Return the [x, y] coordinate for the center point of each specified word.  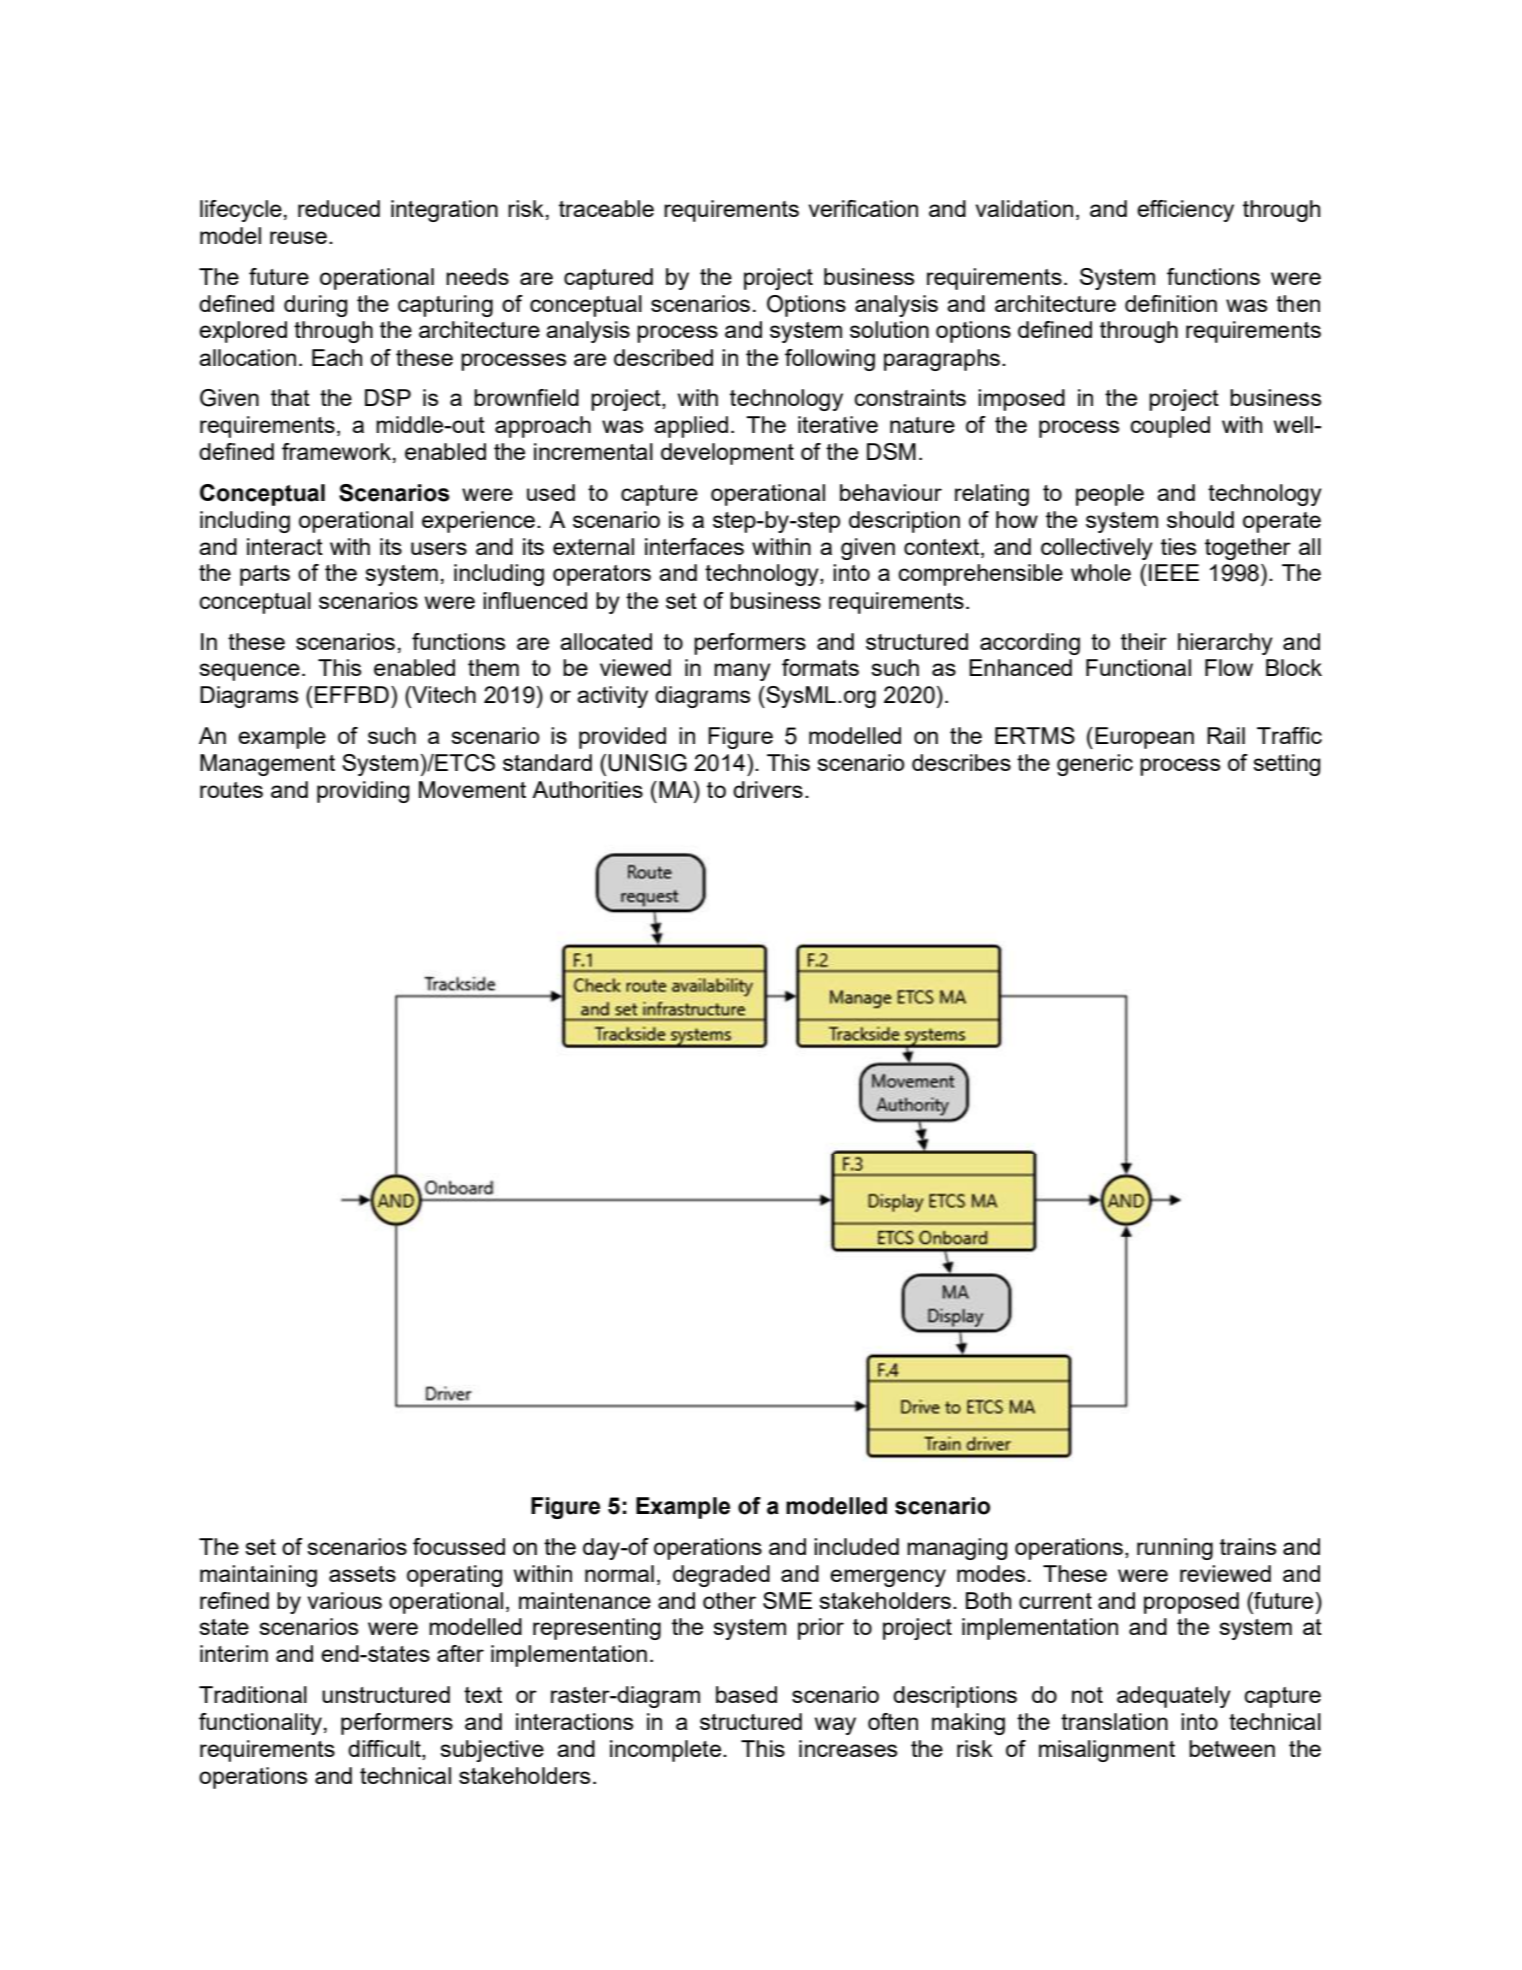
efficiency [1185, 211]
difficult [385, 1750]
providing [363, 792]
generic [1095, 765]
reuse [298, 237]
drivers [768, 789]
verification [863, 208]
